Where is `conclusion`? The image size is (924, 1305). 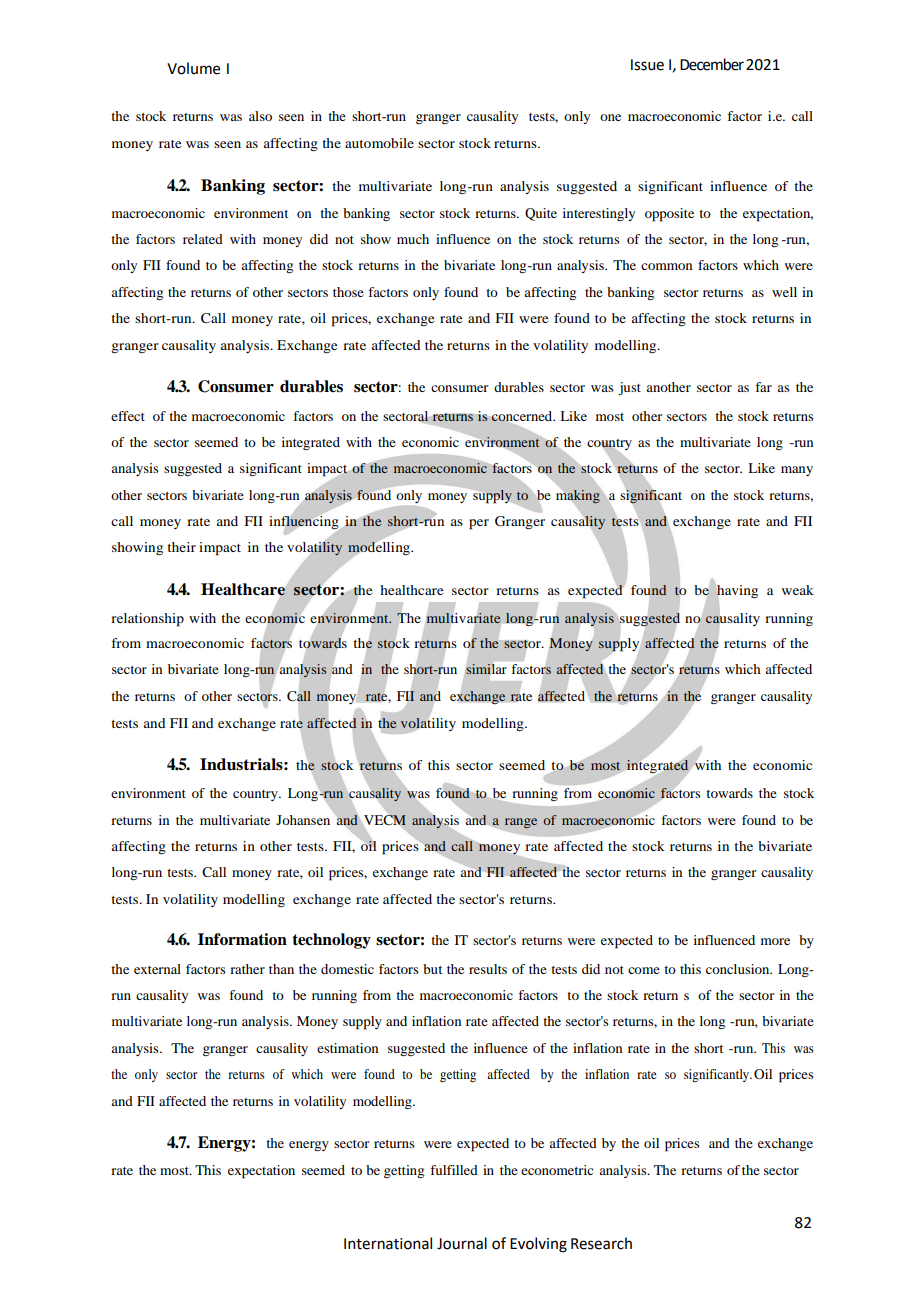
conclusion is located at coordinates (739, 969).
